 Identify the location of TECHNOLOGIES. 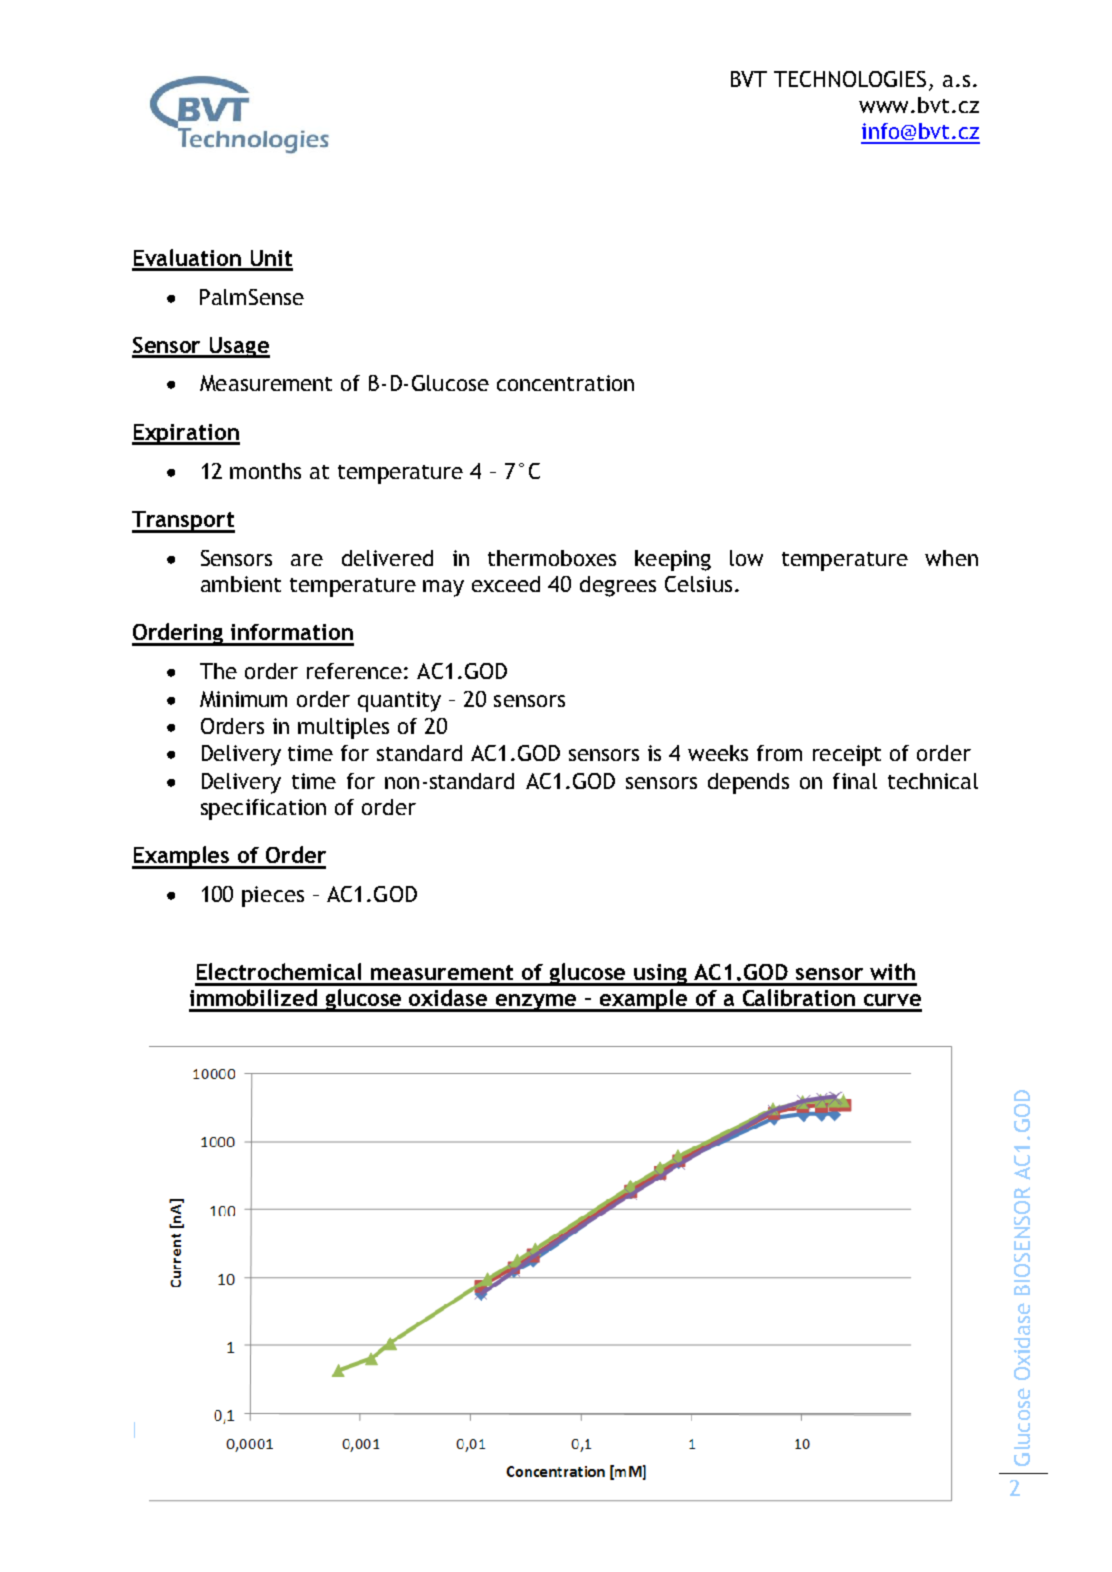
(850, 79).
